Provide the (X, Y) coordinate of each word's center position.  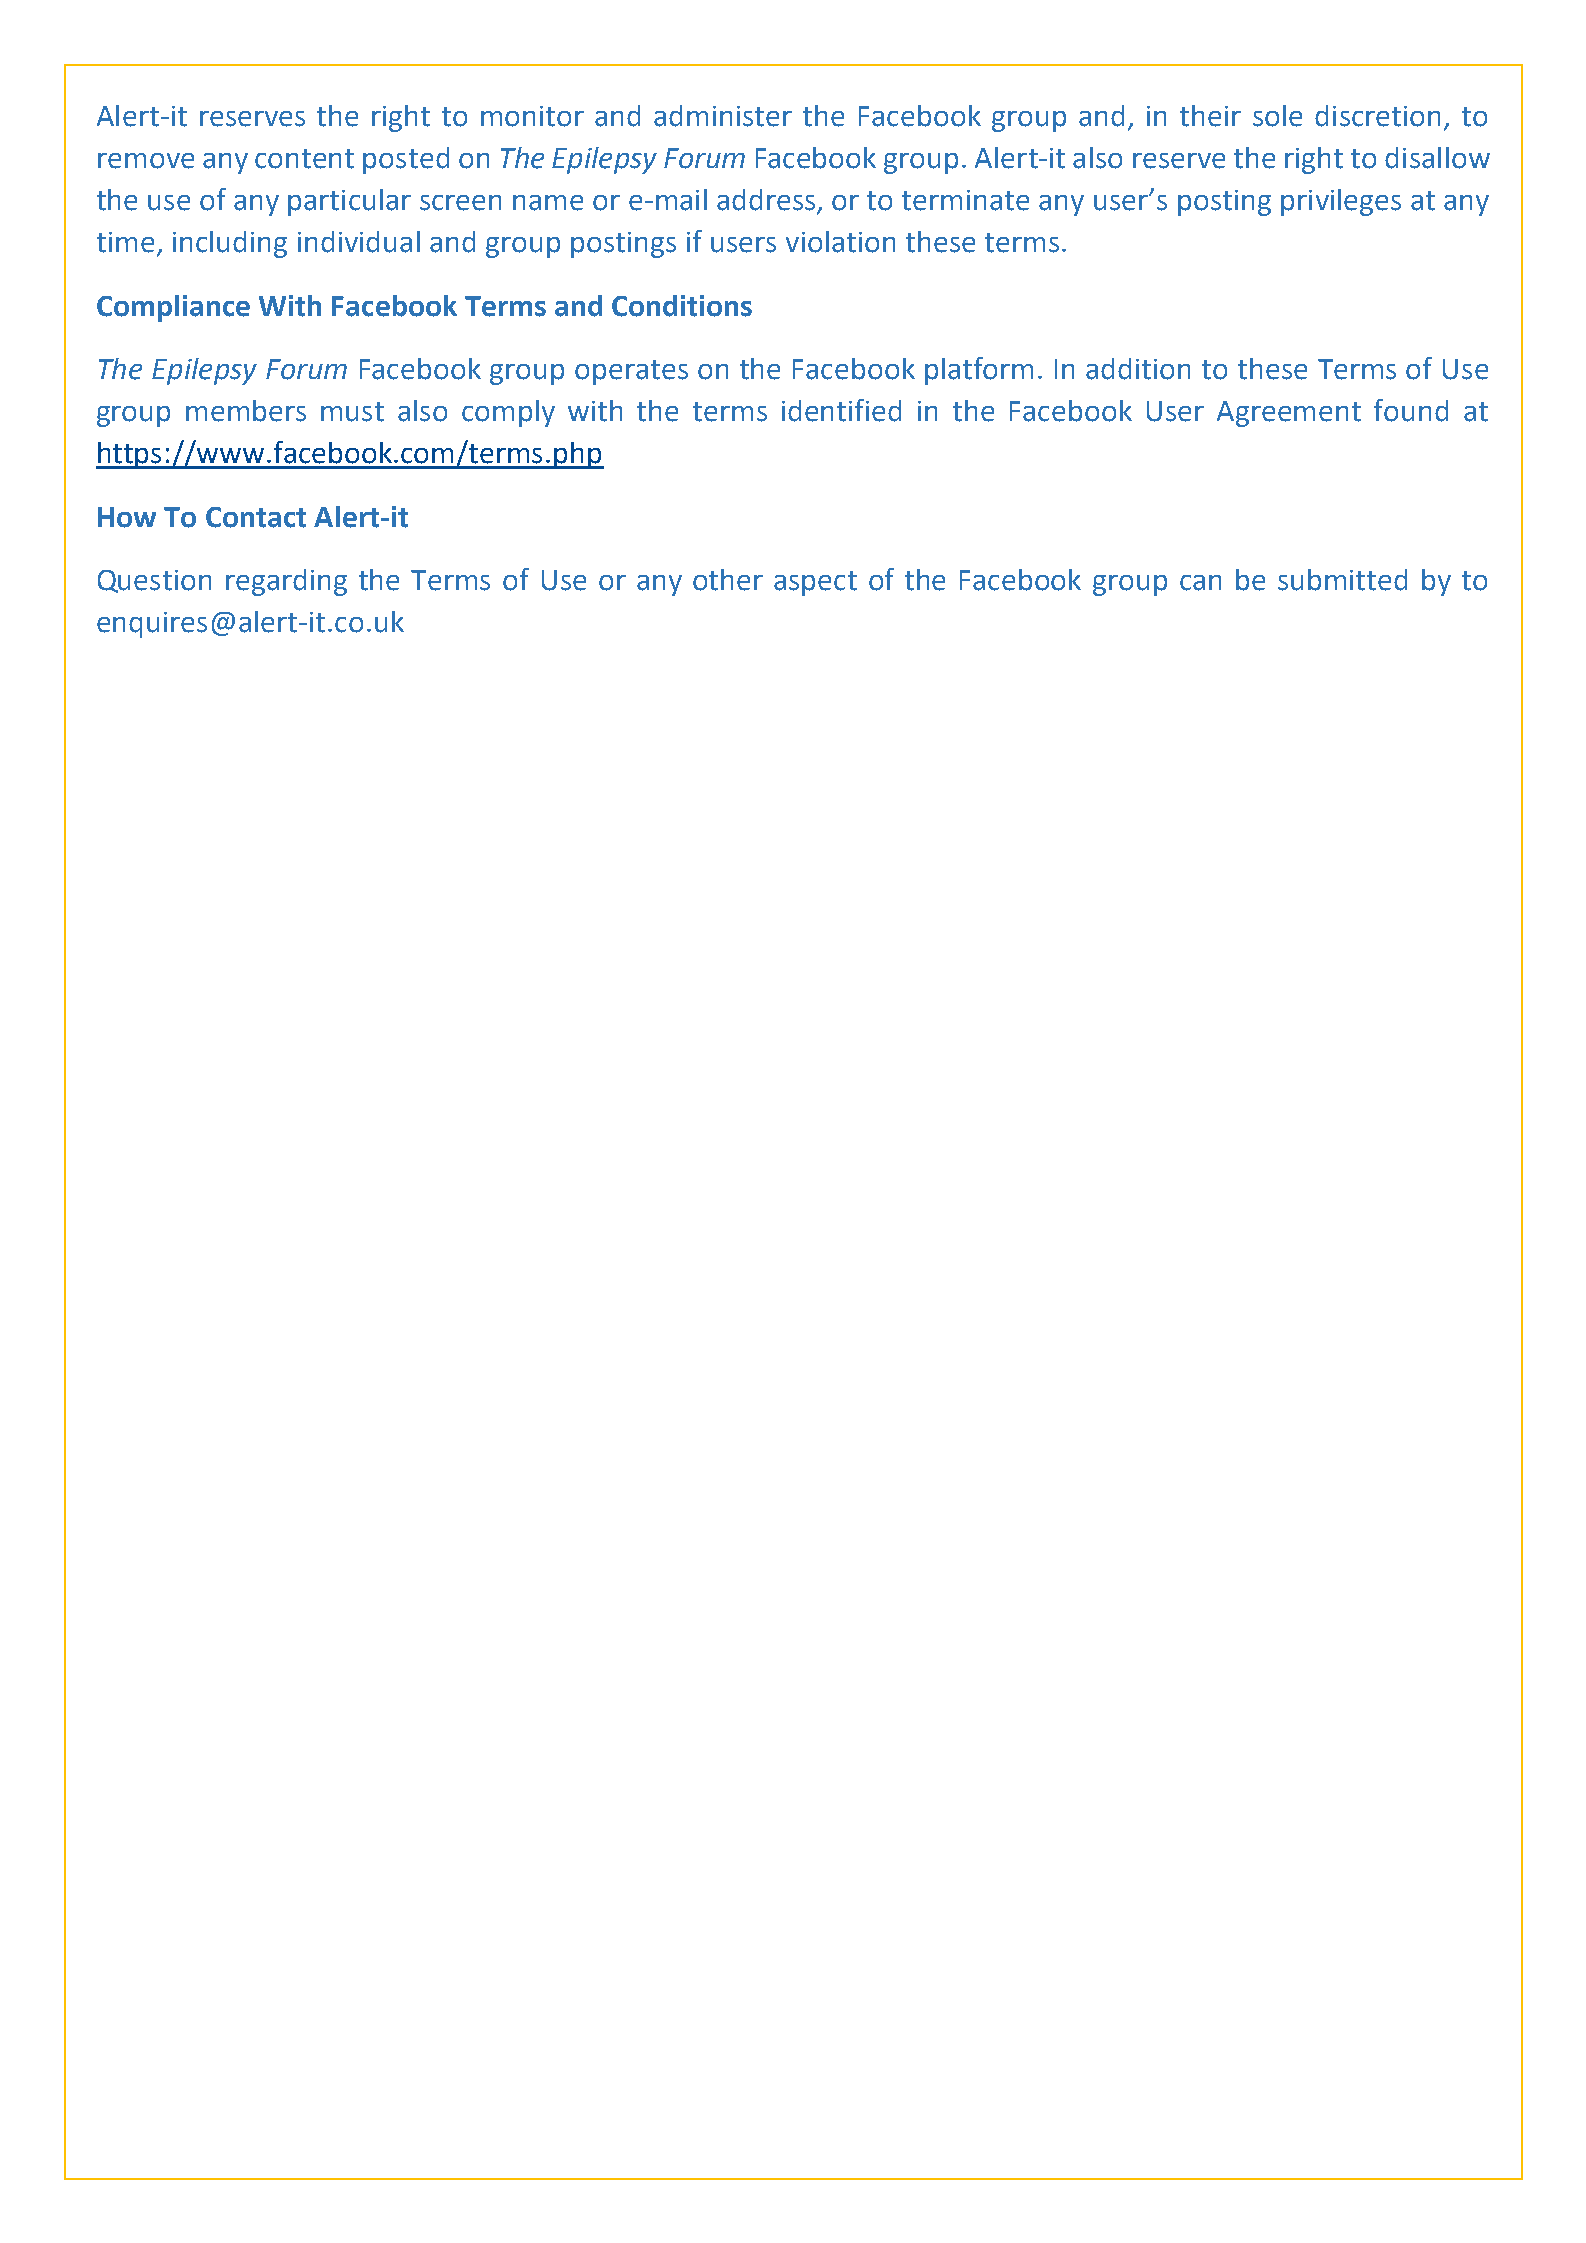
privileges (1341, 202)
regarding (286, 582)
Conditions (682, 306)
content (304, 159)
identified (841, 410)
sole (1277, 116)
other (728, 580)
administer (723, 116)
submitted (1342, 580)
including (230, 244)
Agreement (1289, 414)
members (246, 411)
